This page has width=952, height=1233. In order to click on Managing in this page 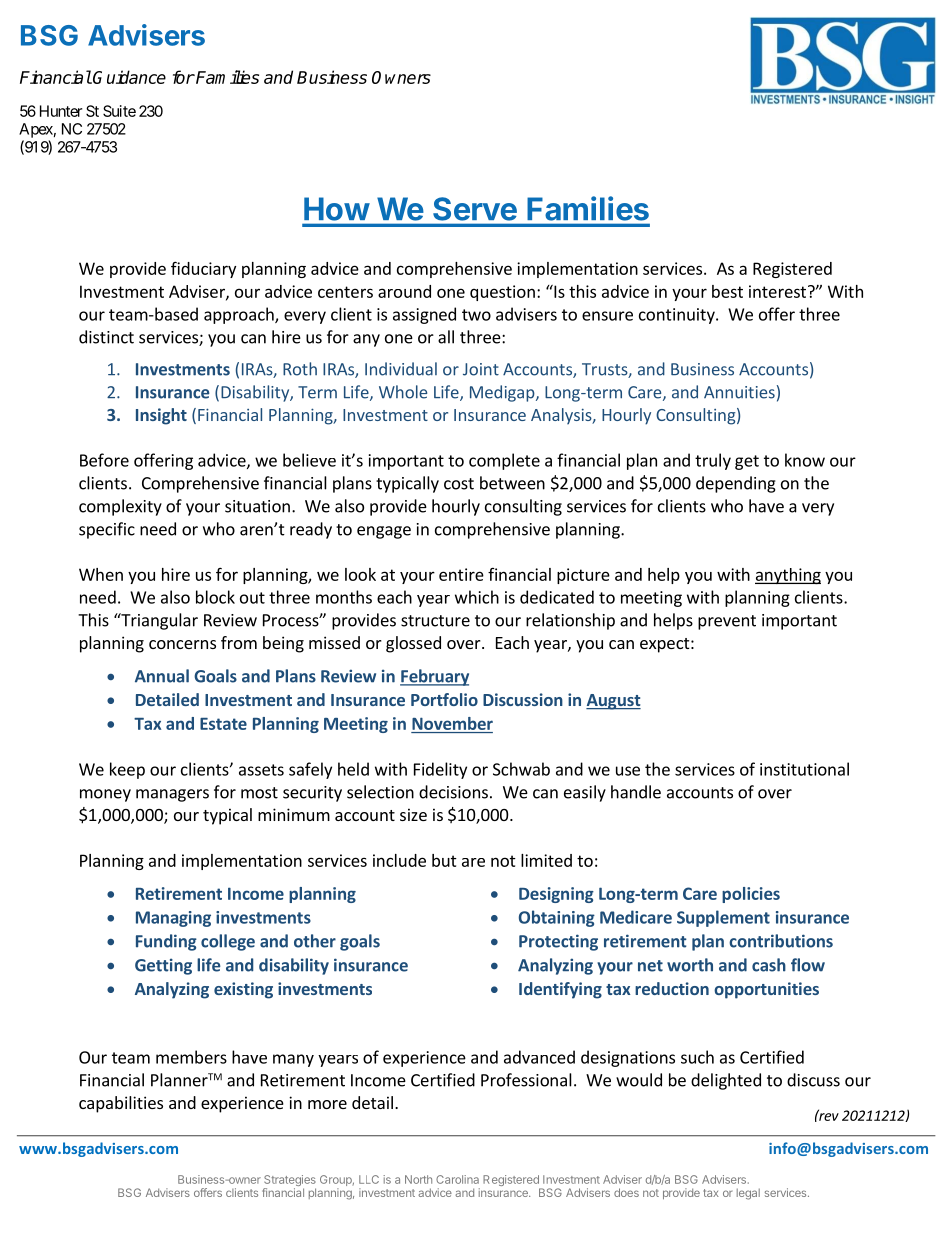, I will do `click(173, 919)`.
